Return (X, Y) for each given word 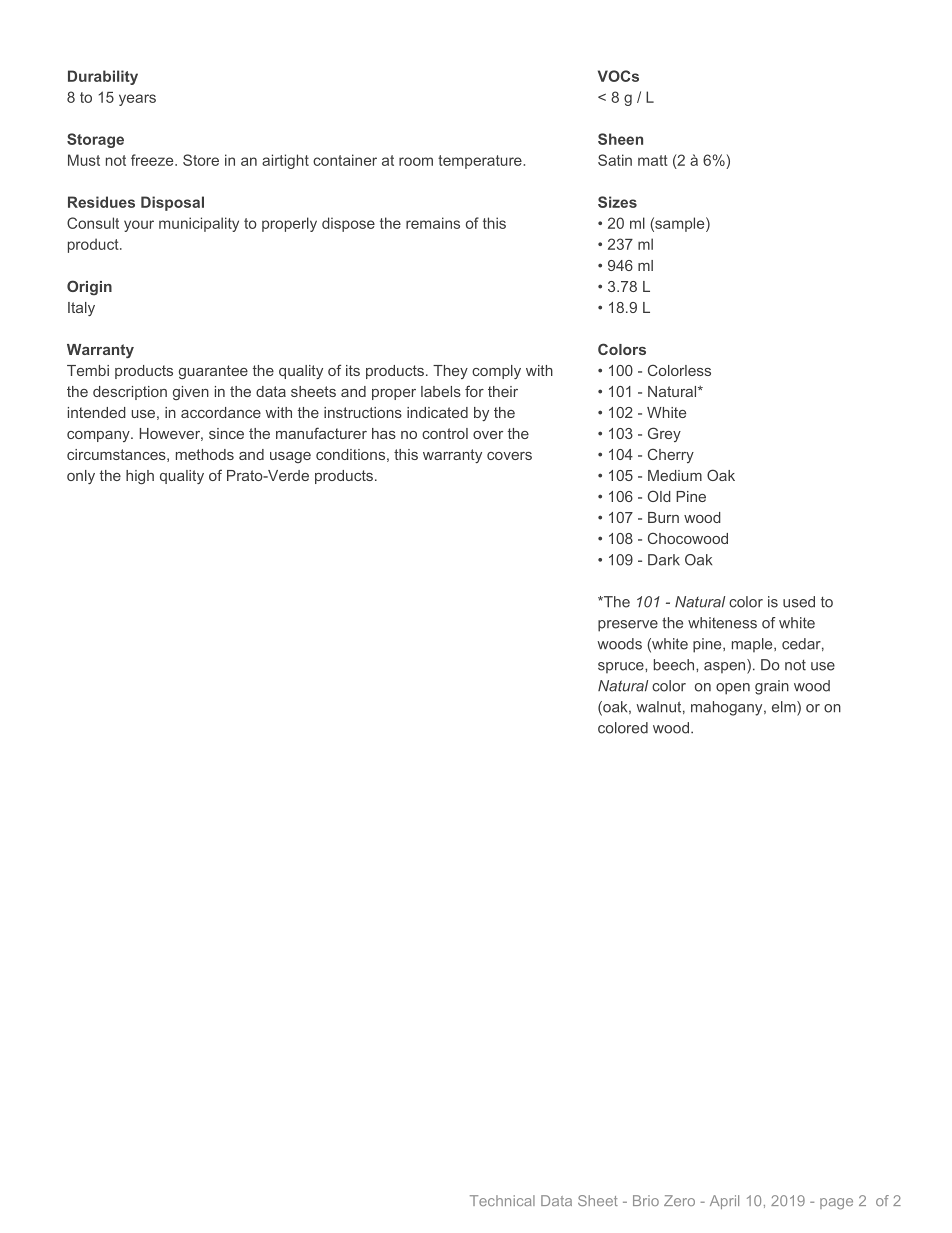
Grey (664, 434)
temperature (481, 162)
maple (753, 645)
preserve (628, 626)
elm (785, 707)
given (191, 393)
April (724, 1202)
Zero (679, 1200)
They (450, 372)
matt (653, 160)
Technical (502, 1200)
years (137, 100)
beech (675, 665)
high (140, 477)
